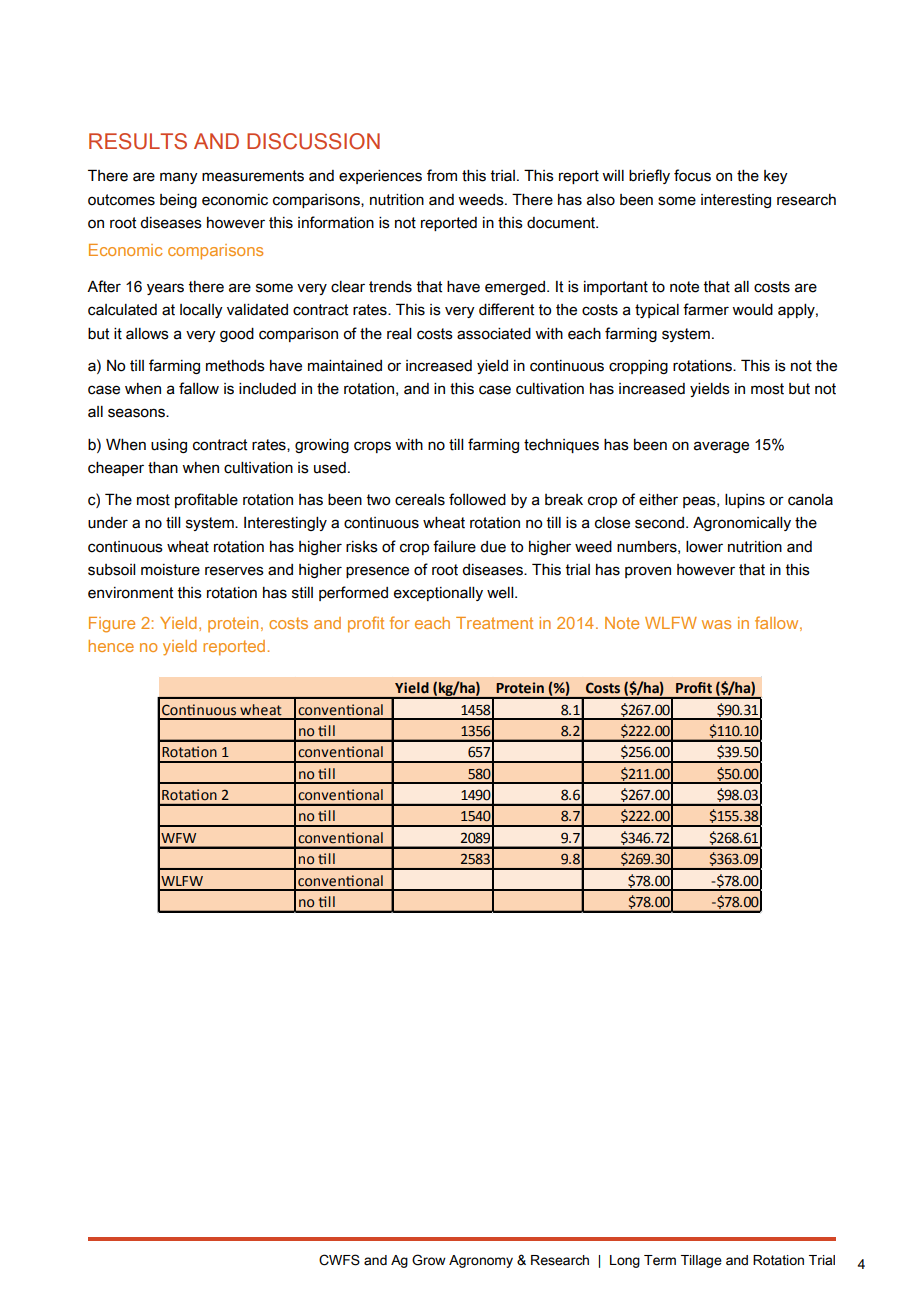  Describe the element at coordinates (721, 447) in the screenshot. I see `average` at that location.
